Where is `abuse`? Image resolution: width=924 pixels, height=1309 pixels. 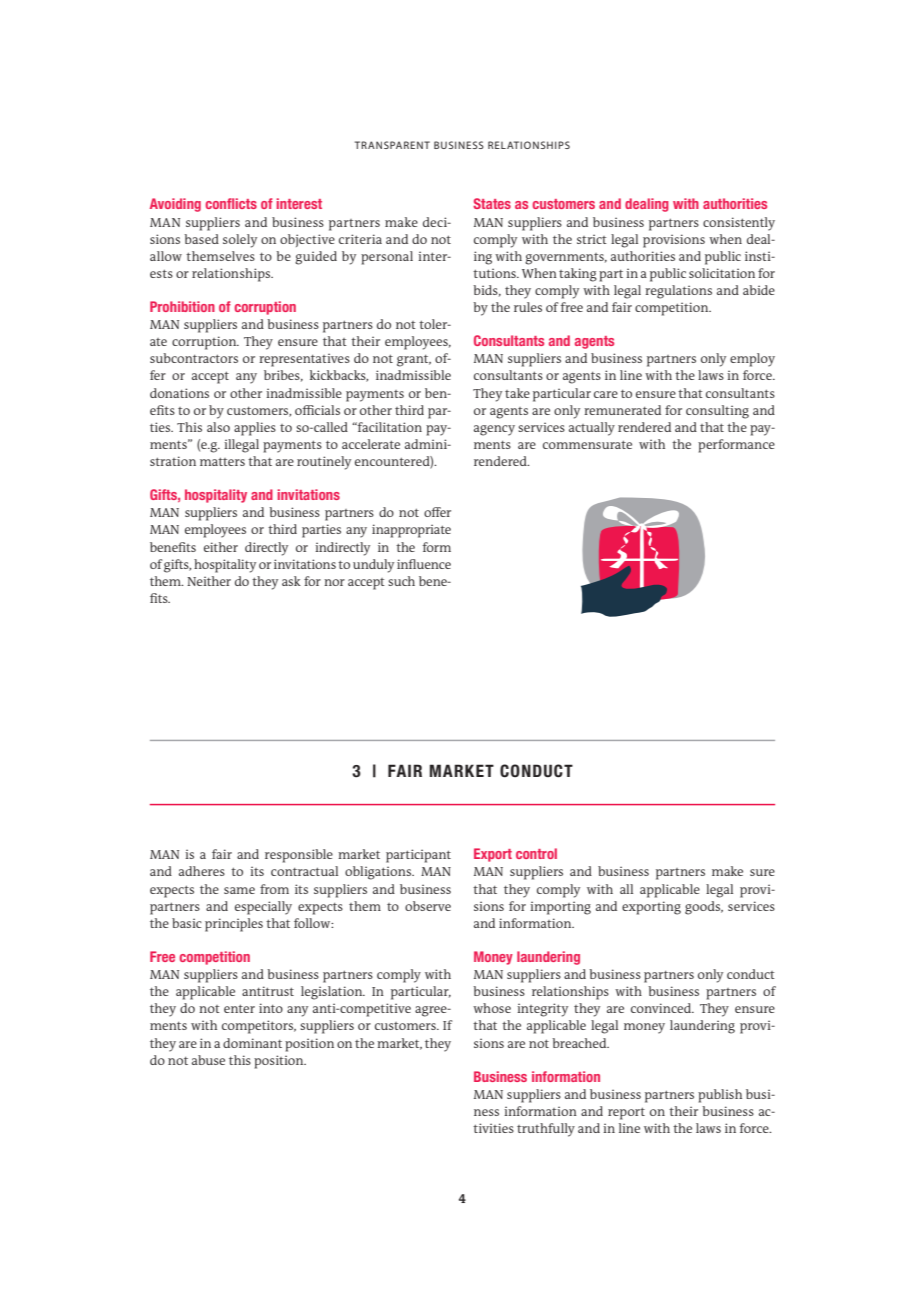
abuse is located at coordinates (208, 1060).
